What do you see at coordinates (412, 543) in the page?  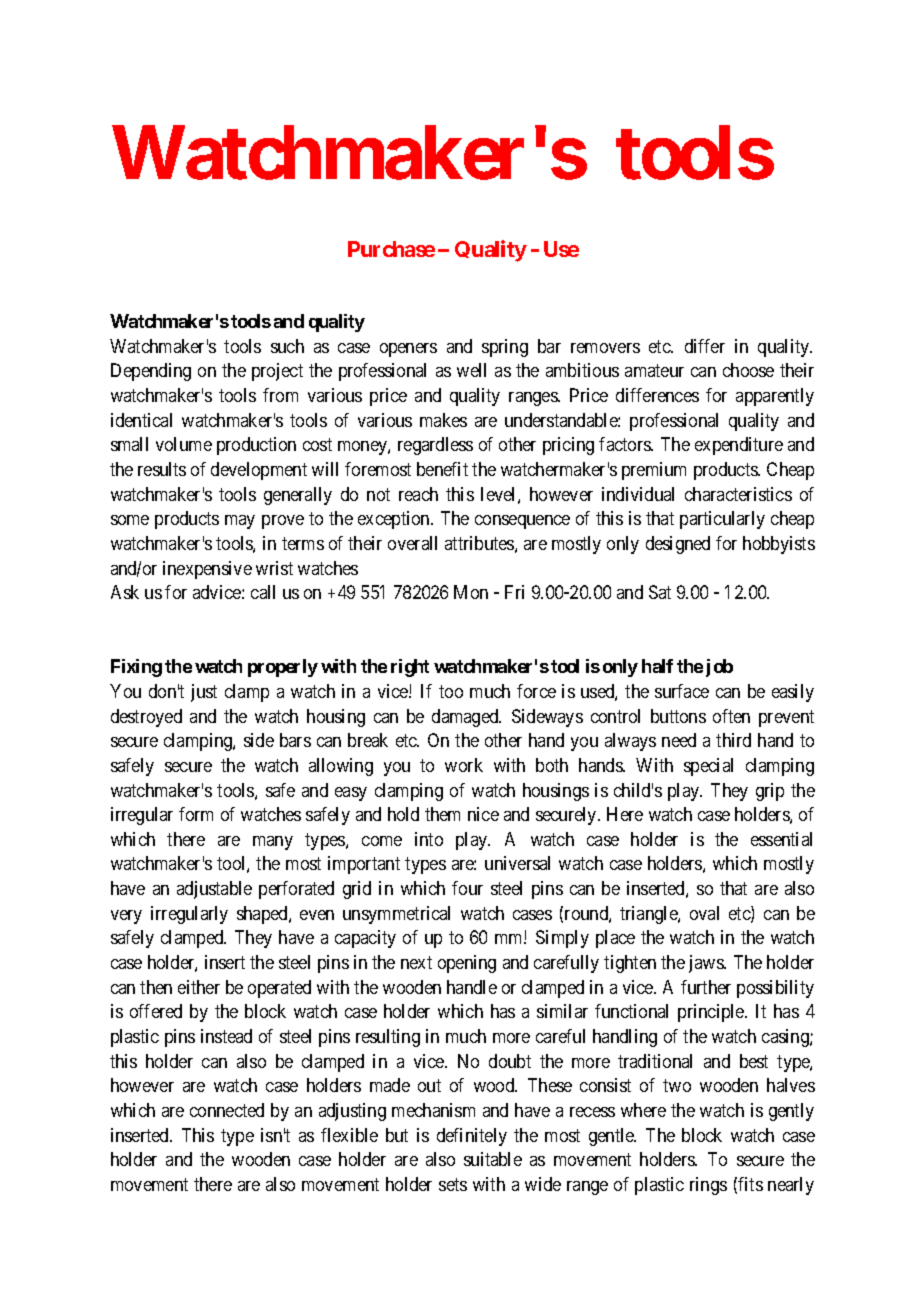 I see `overall` at bounding box center [412, 543].
